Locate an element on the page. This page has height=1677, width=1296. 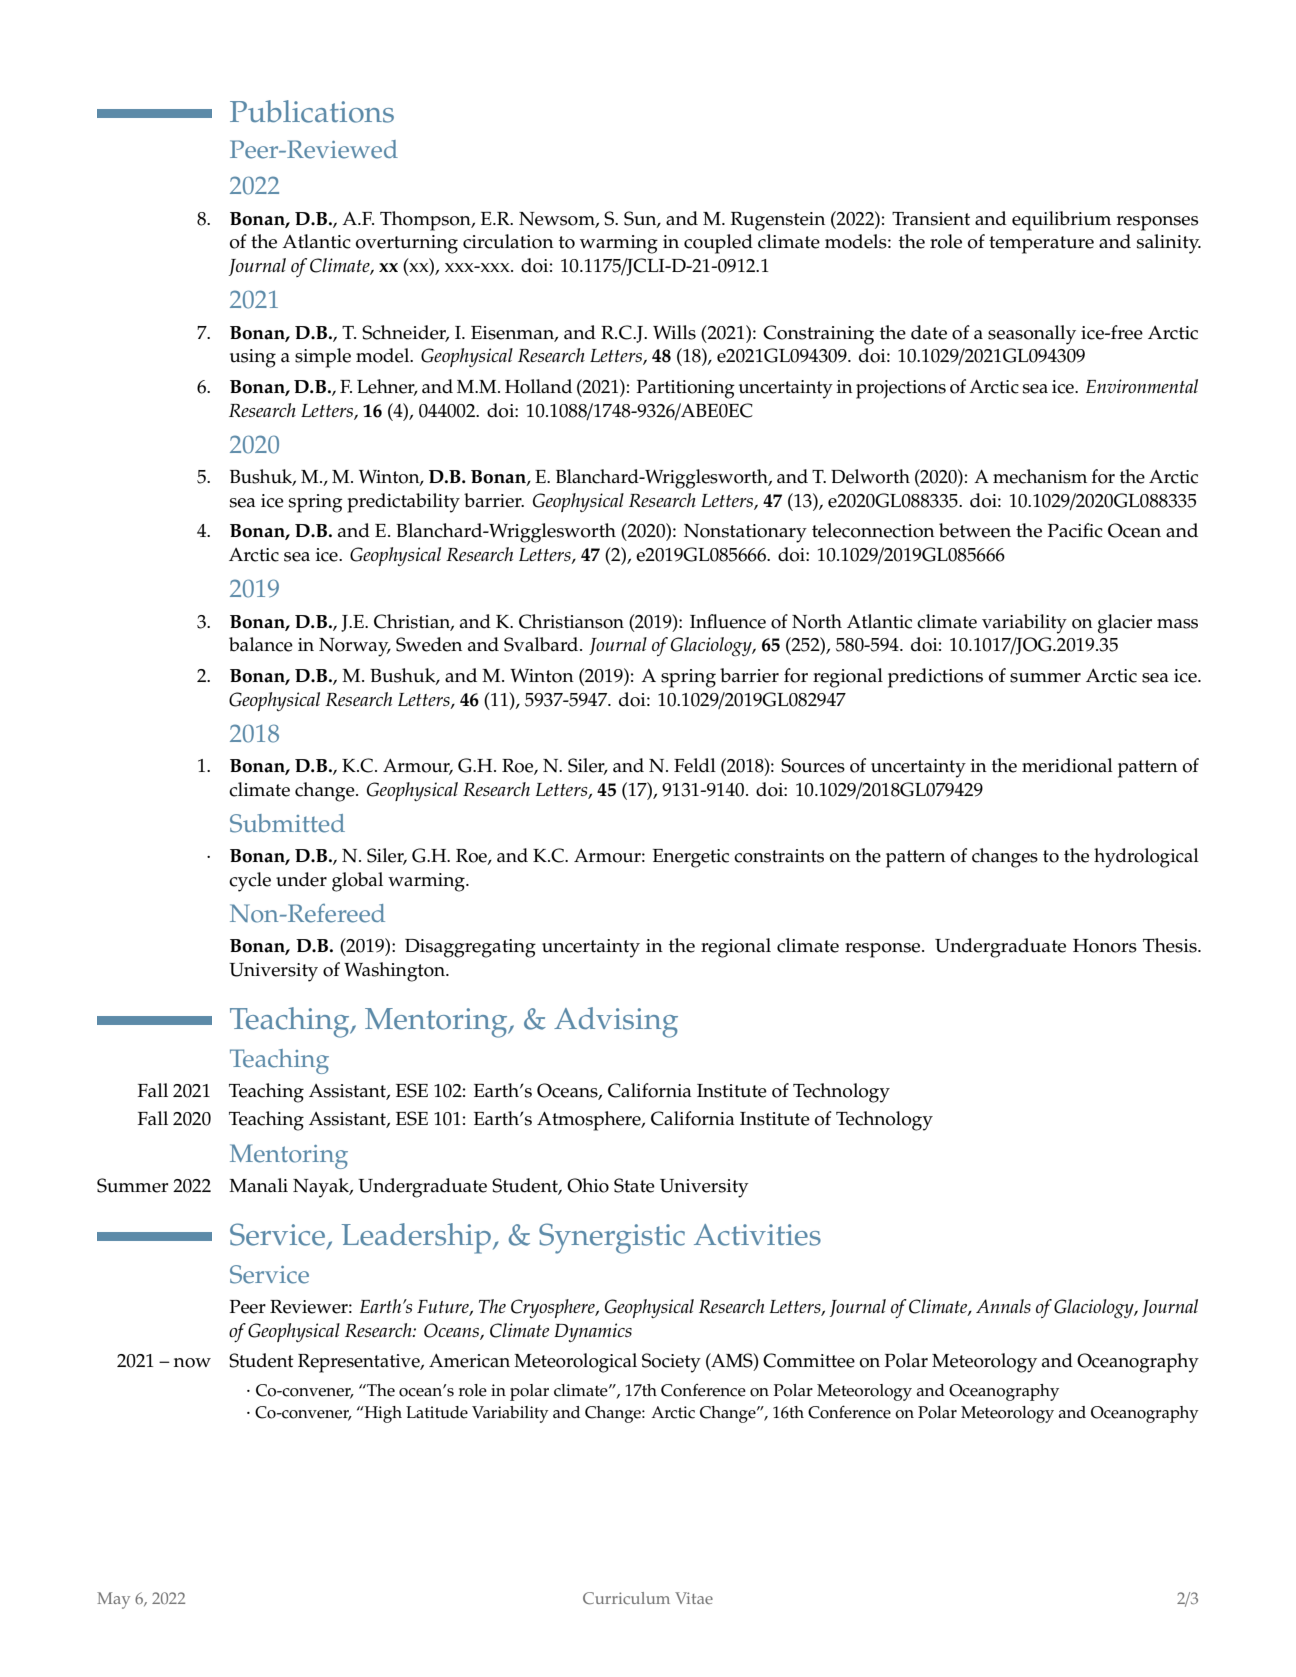
Annals is located at coordinates (1003, 1306).
